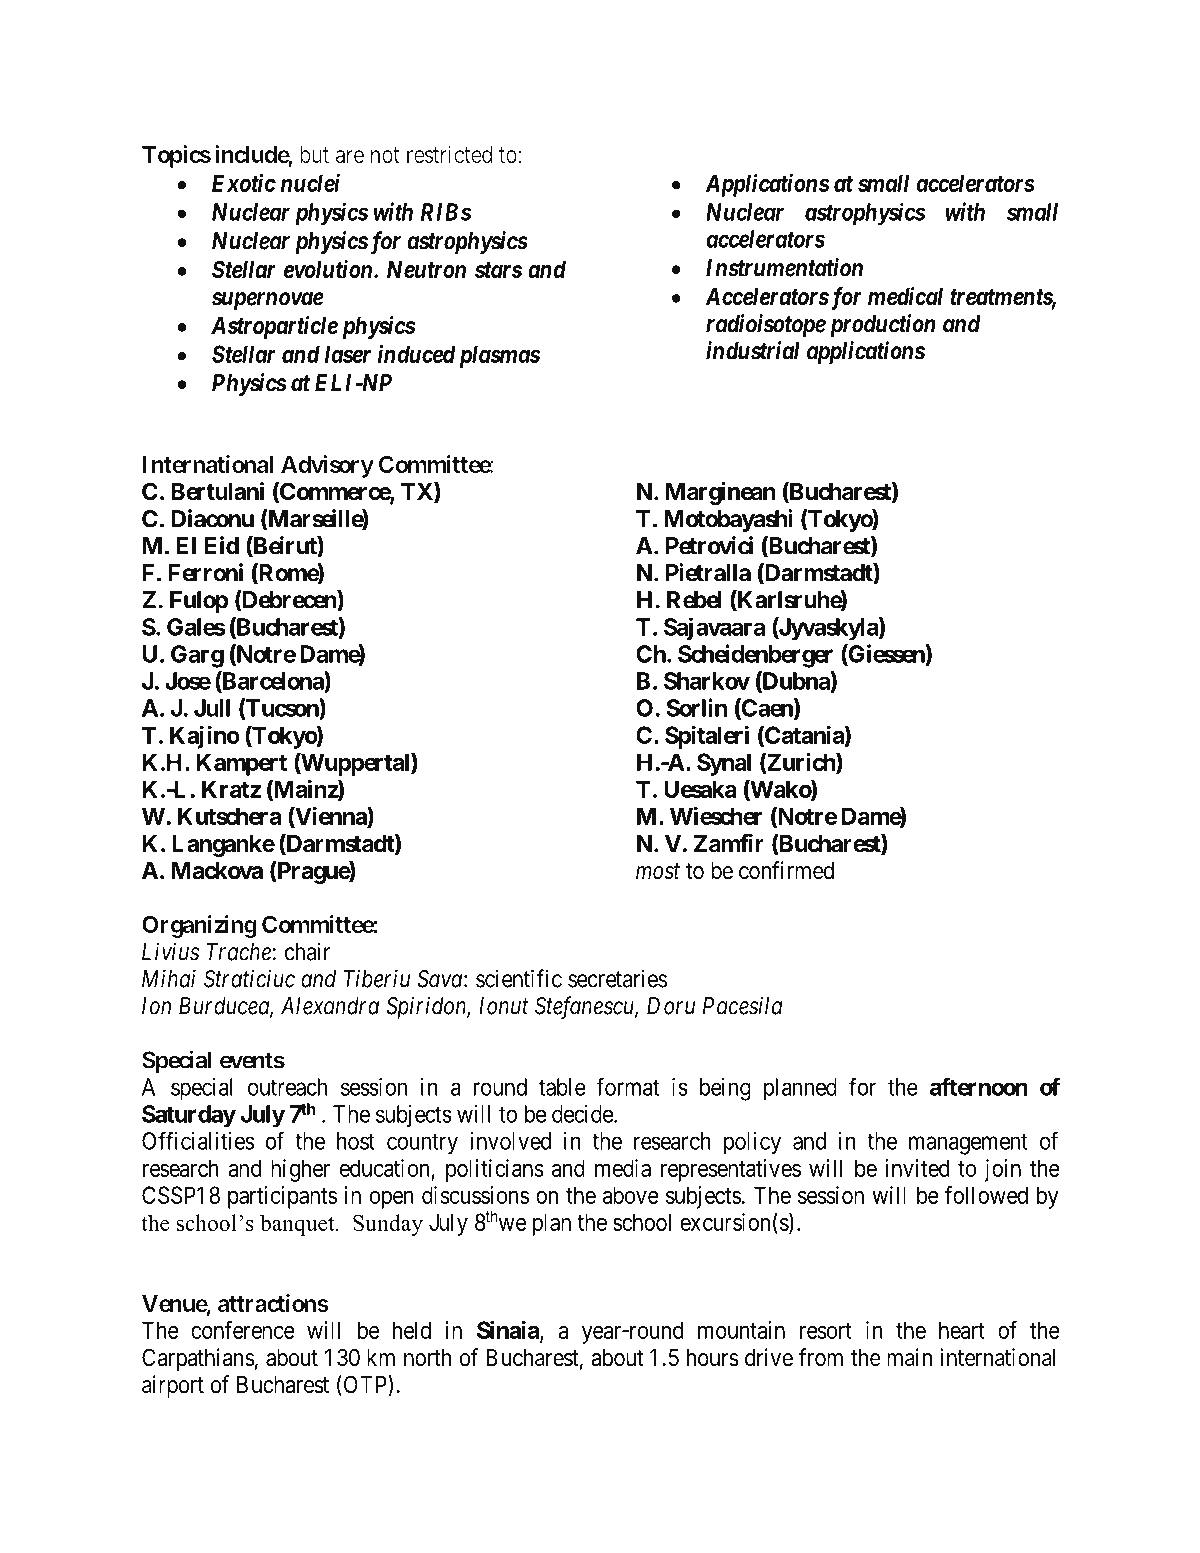 The width and height of the screenshot is (1200, 1553). I want to click on restricted, so click(449, 154).
